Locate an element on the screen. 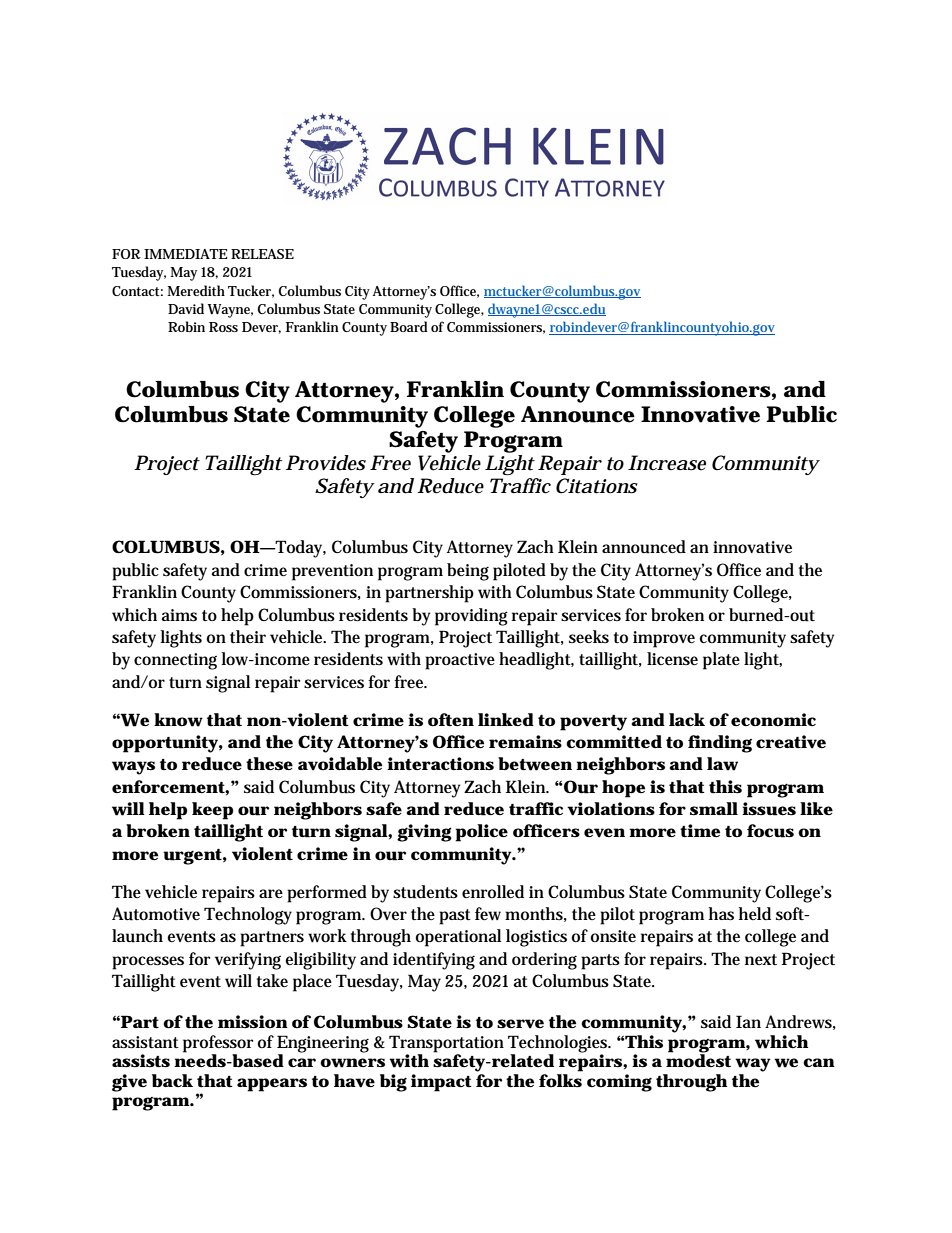  Technology is located at coordinates (248, 916).
